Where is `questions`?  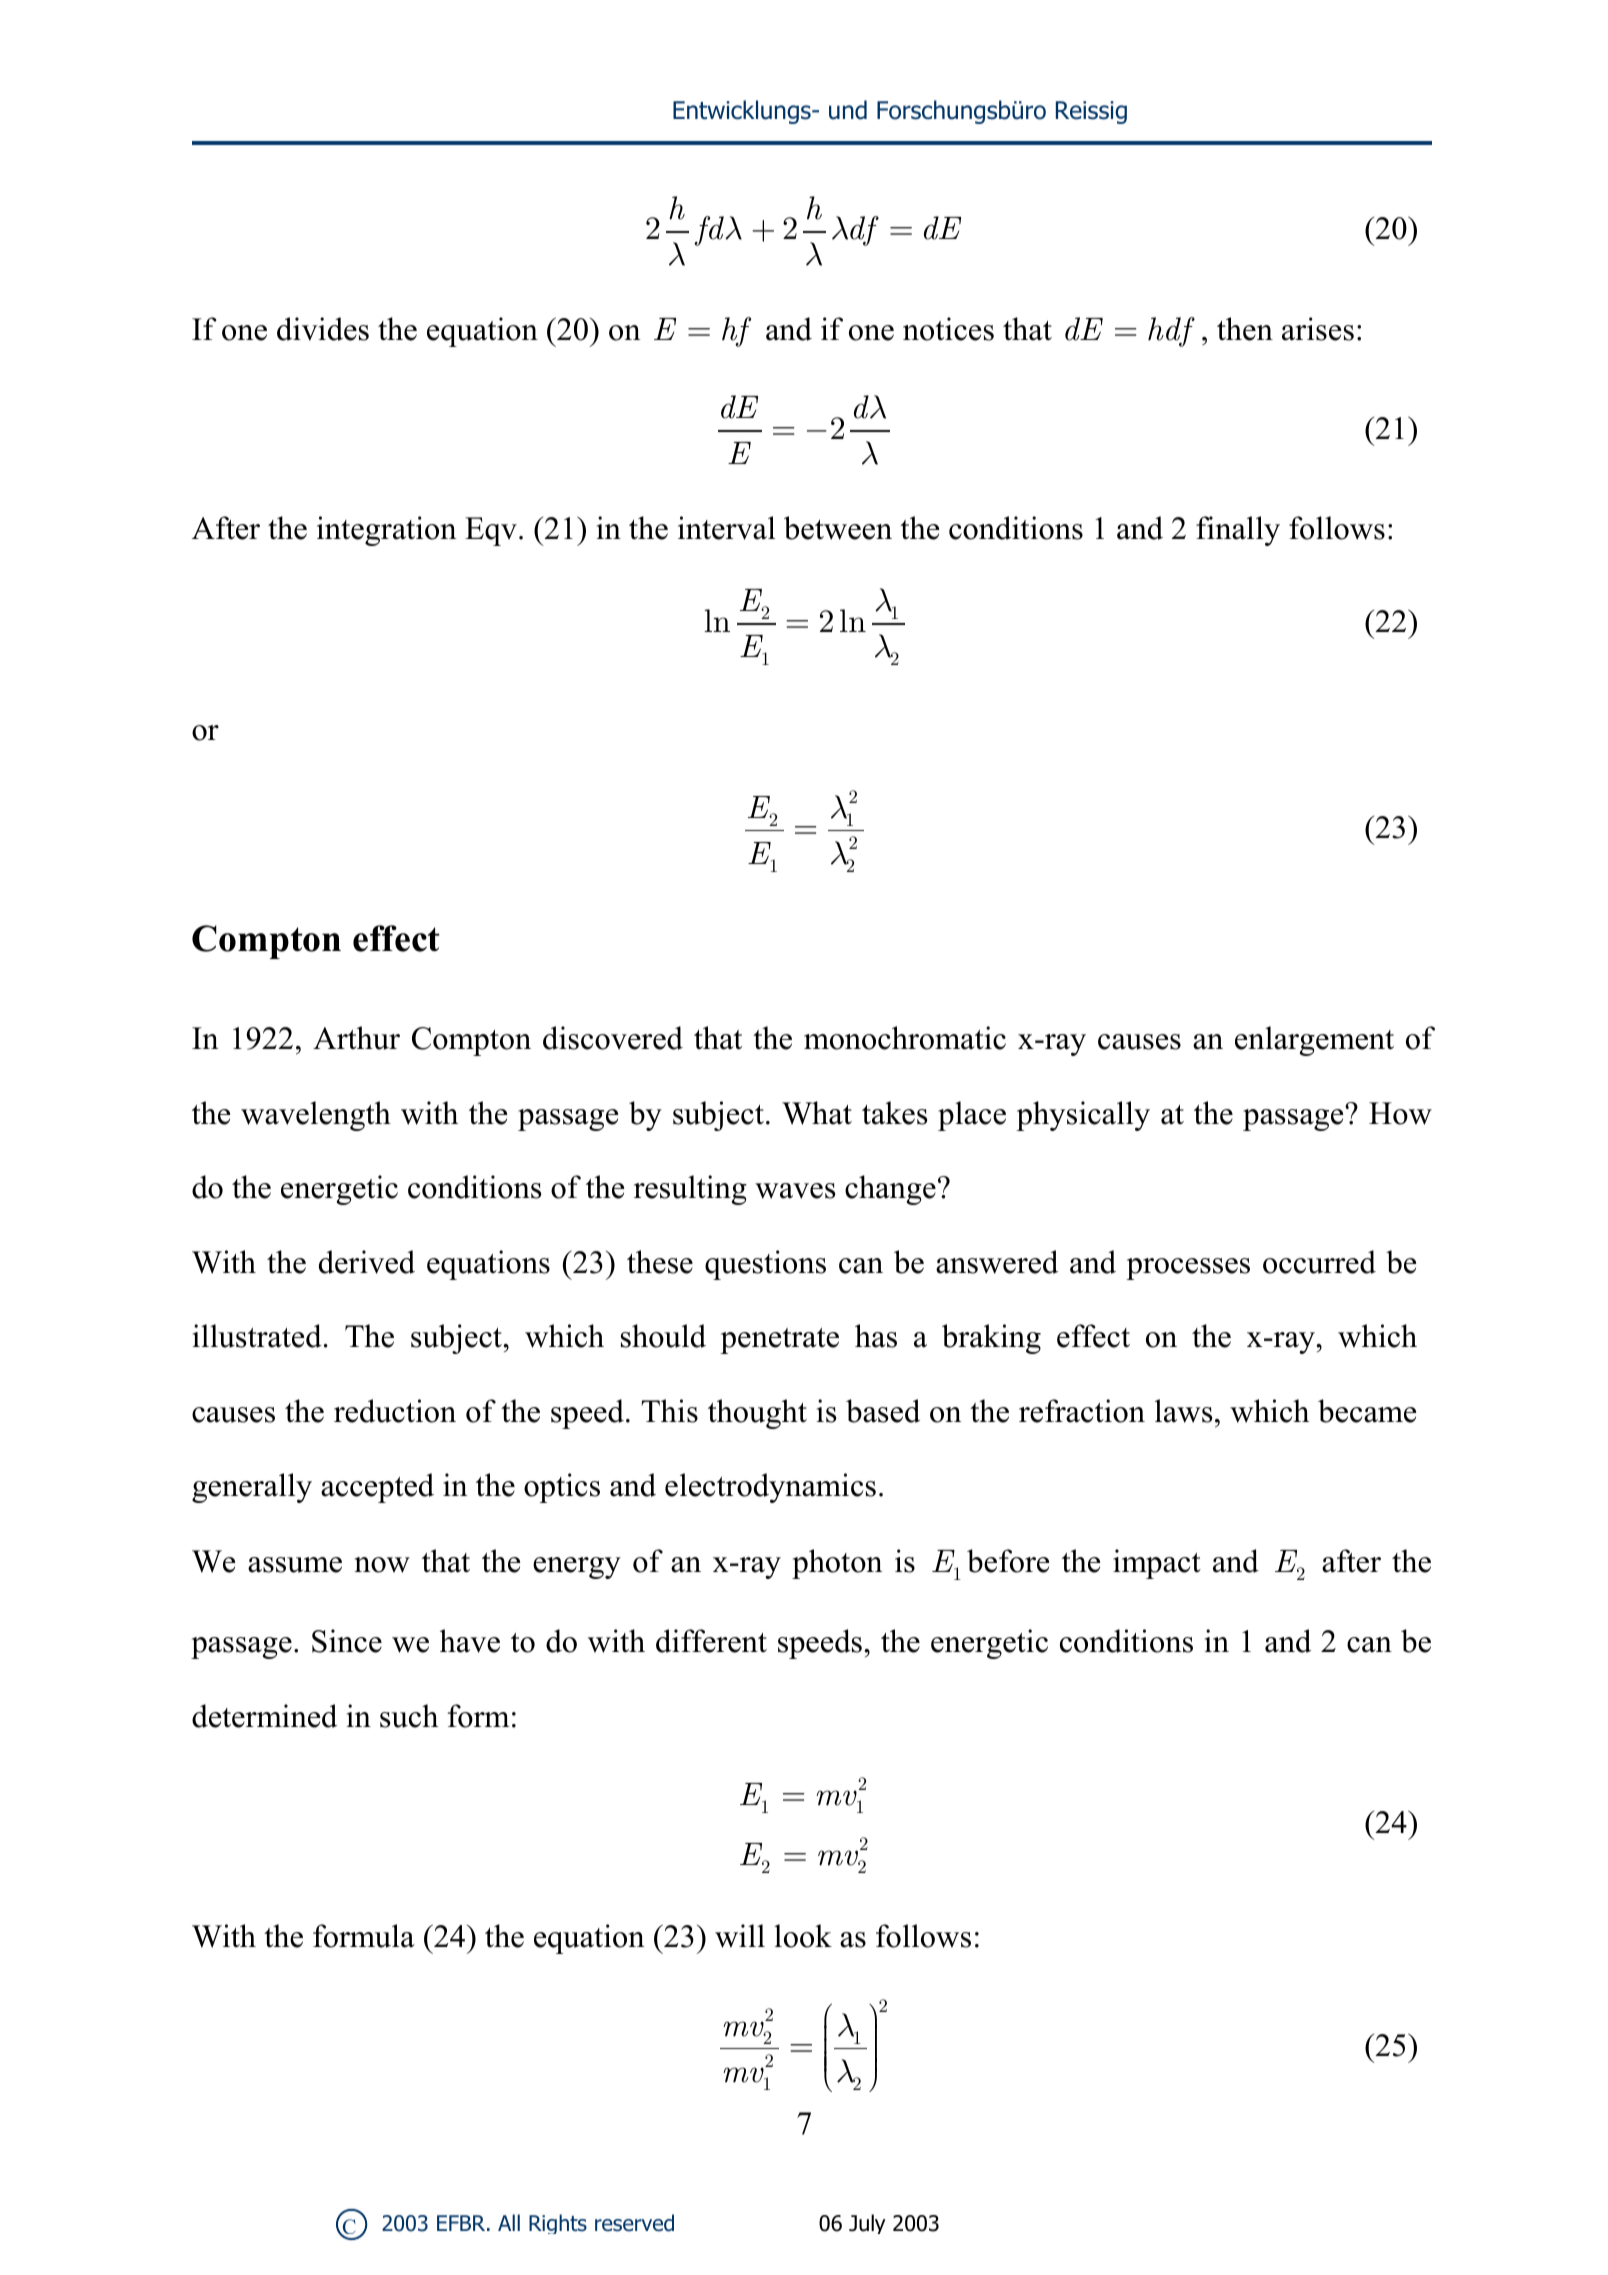 questions is located at coordinates (765, 1265).
